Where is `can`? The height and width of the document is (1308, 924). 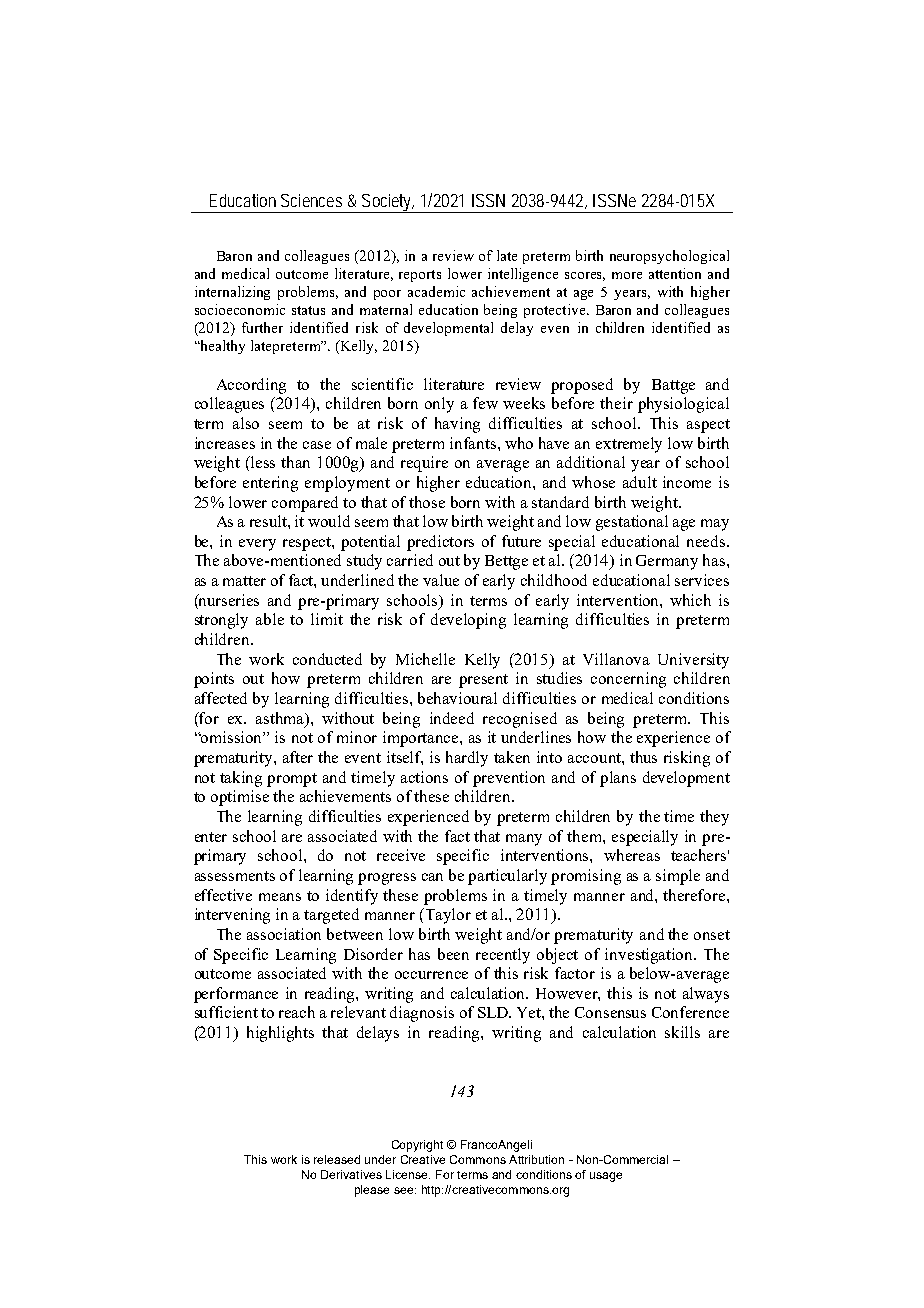 can is located at coordinates (432, 877).
